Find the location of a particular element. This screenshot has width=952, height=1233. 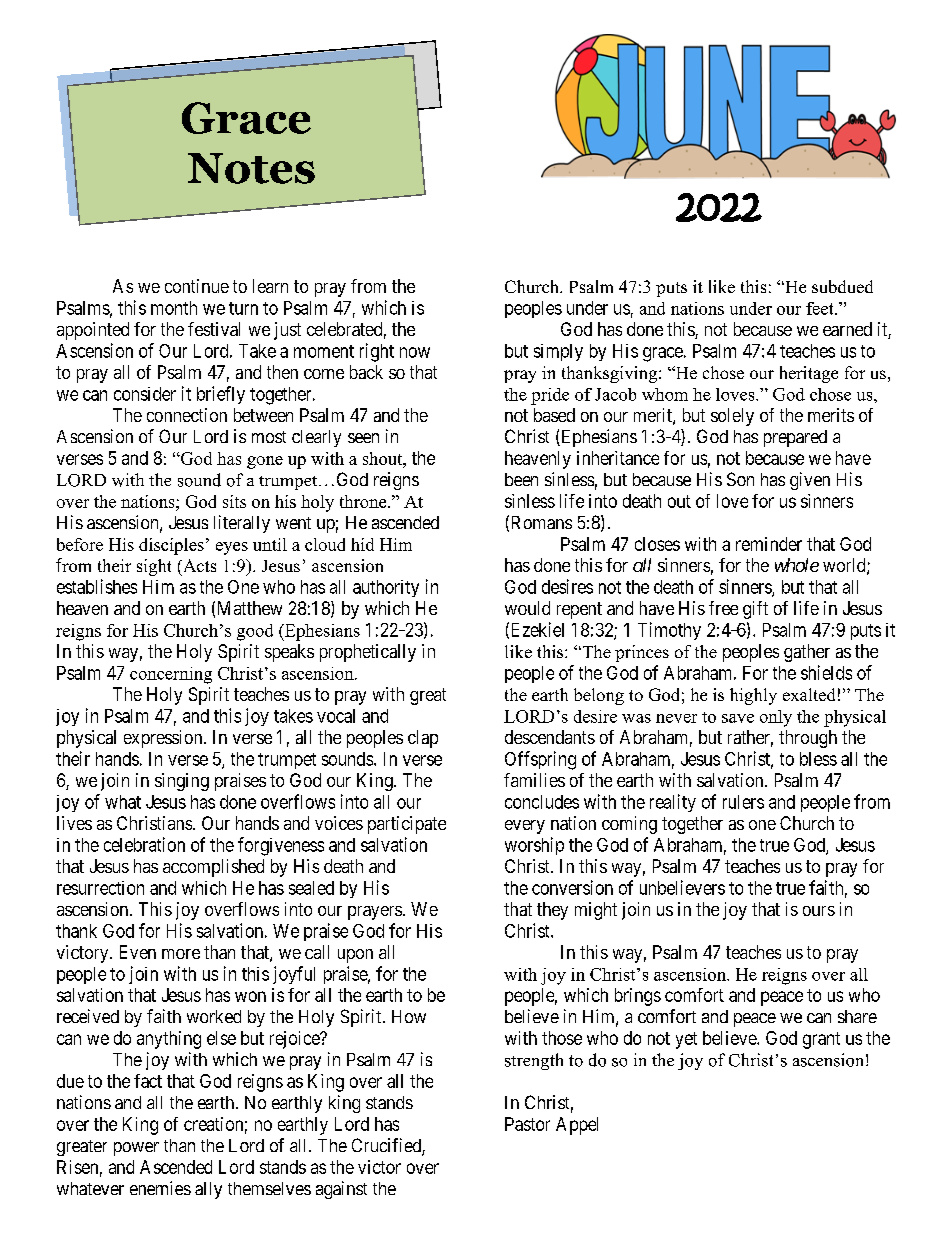

grant is located at coordinates (821, 1040).
